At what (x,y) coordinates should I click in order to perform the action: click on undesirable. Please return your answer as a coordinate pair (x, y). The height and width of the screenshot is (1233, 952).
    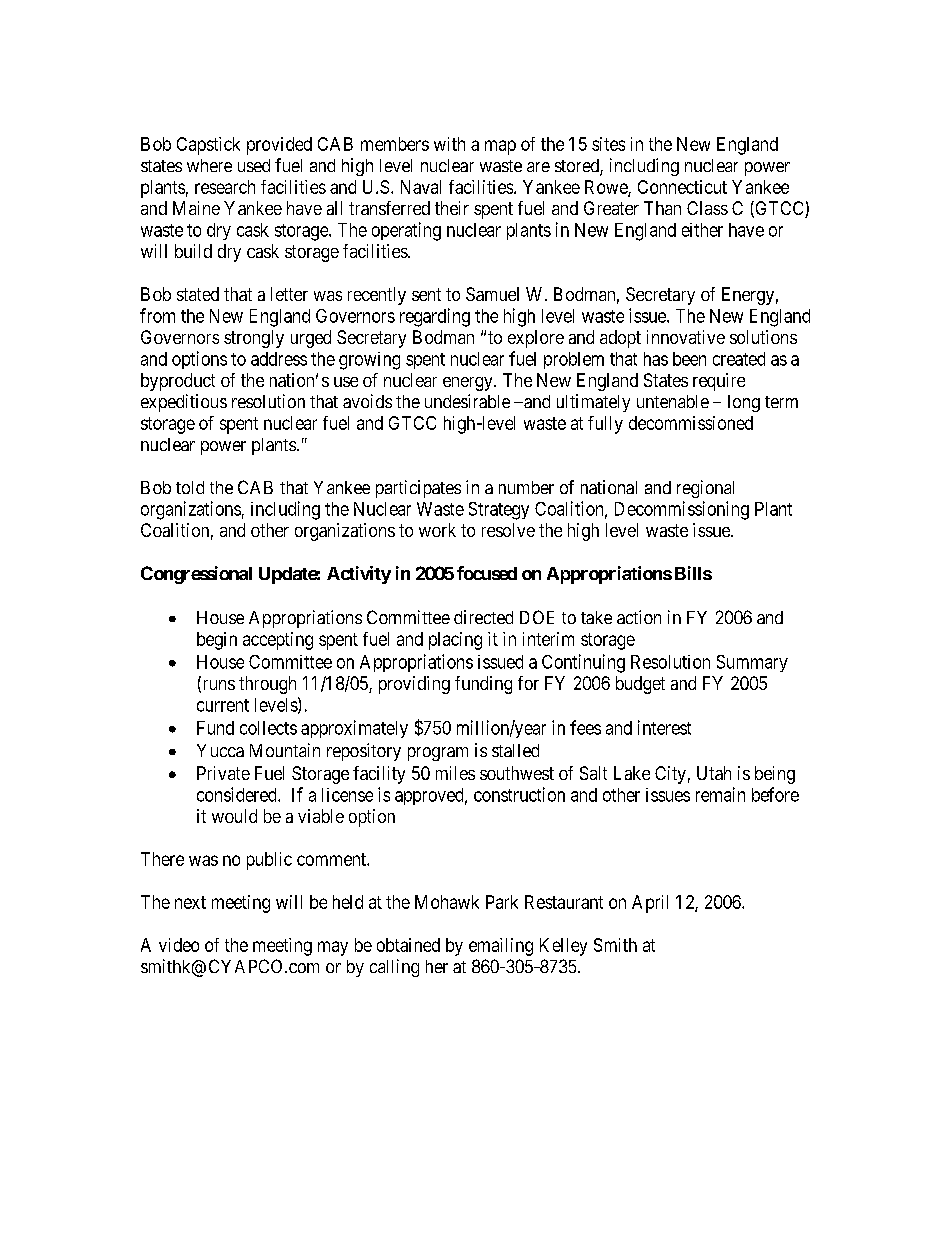
    Looking at the image, I should click on (467, 401).
